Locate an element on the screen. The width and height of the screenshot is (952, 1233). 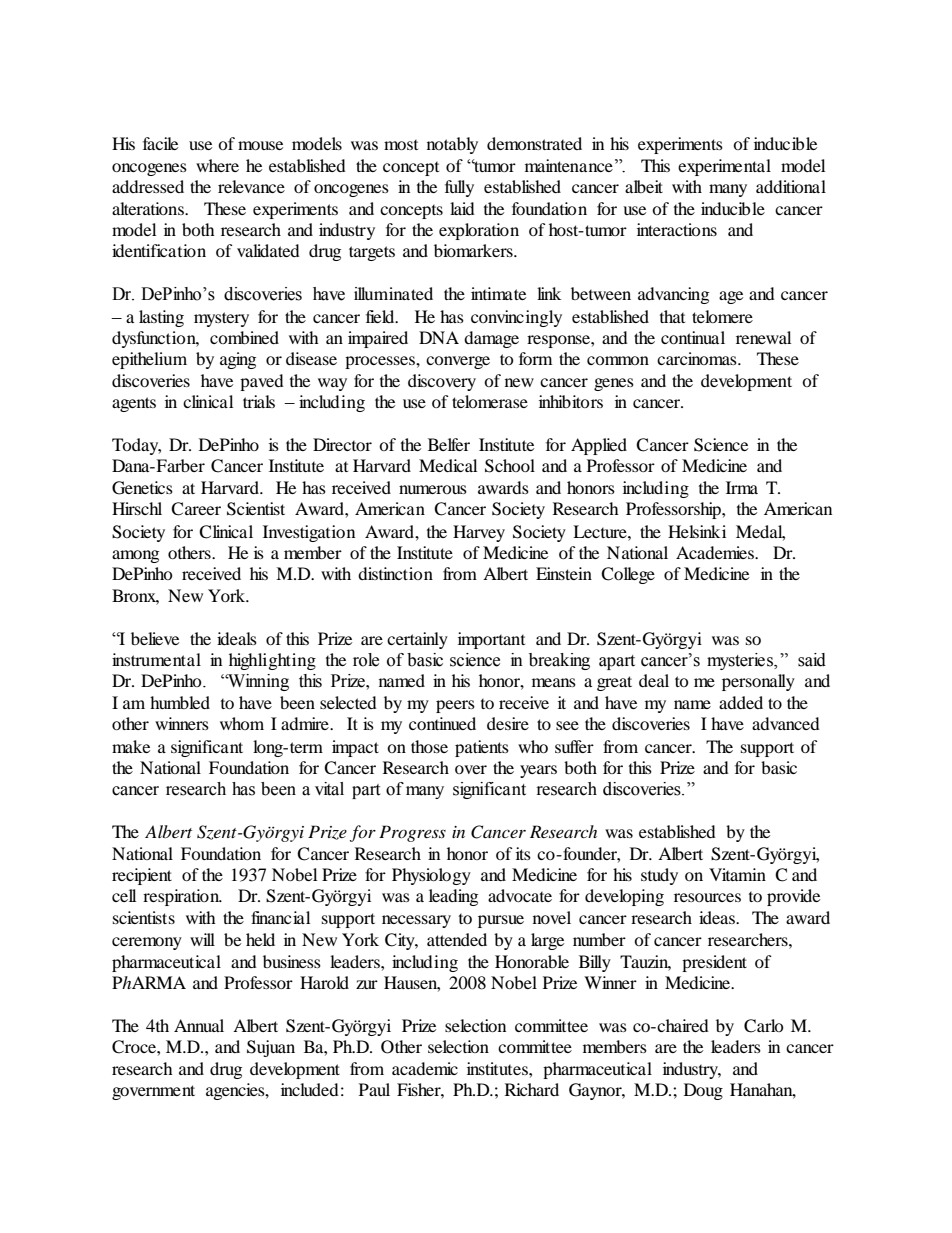
experimental is located at coordinates (724, 167).
